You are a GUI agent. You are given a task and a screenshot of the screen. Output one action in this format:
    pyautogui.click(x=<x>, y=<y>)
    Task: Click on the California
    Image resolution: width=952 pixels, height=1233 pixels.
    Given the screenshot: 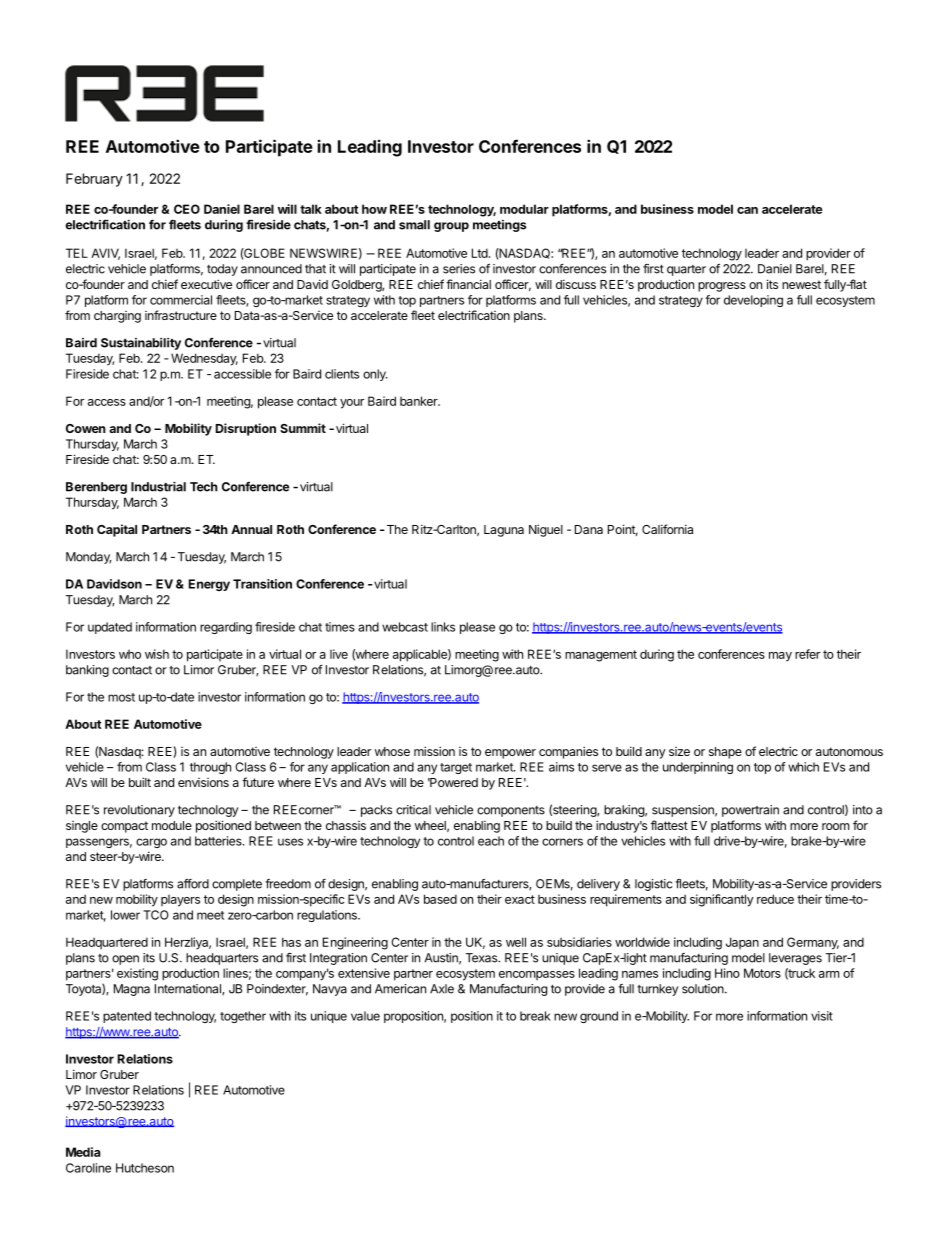 What is the action you would take?
    pyautogui.click(x=667, y=529)
